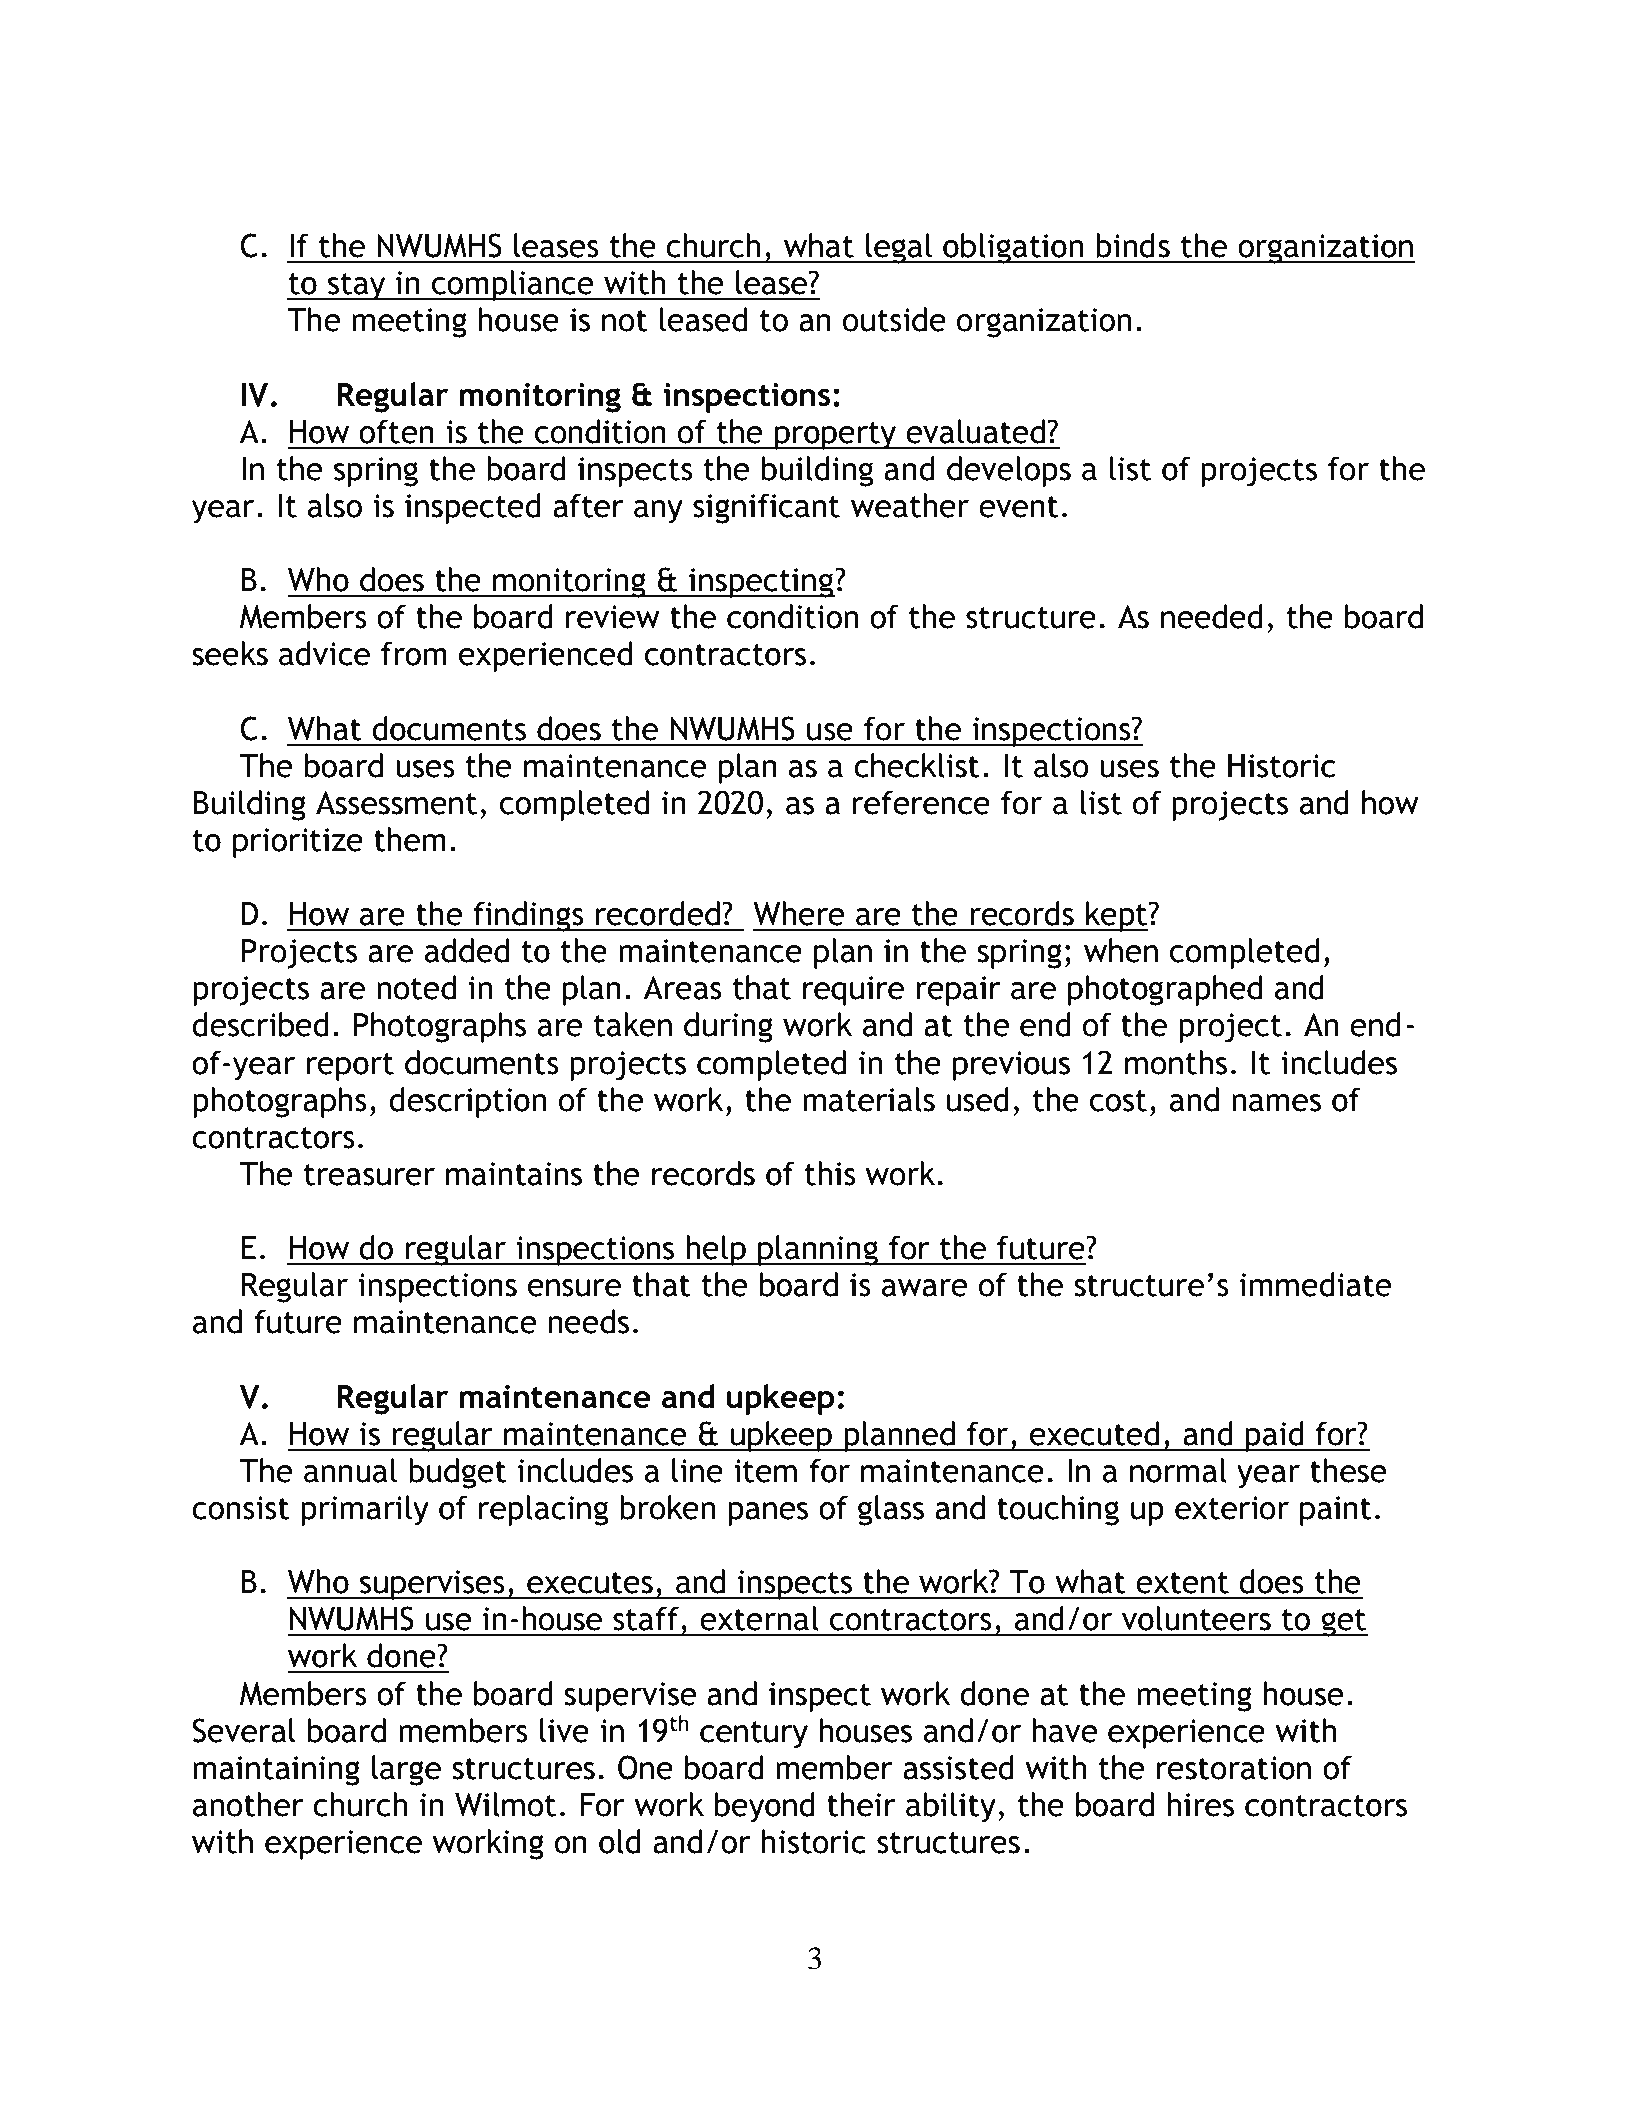 This screenshot has width=1630, height=2109. I want to click on large, so click(406, 1770).
